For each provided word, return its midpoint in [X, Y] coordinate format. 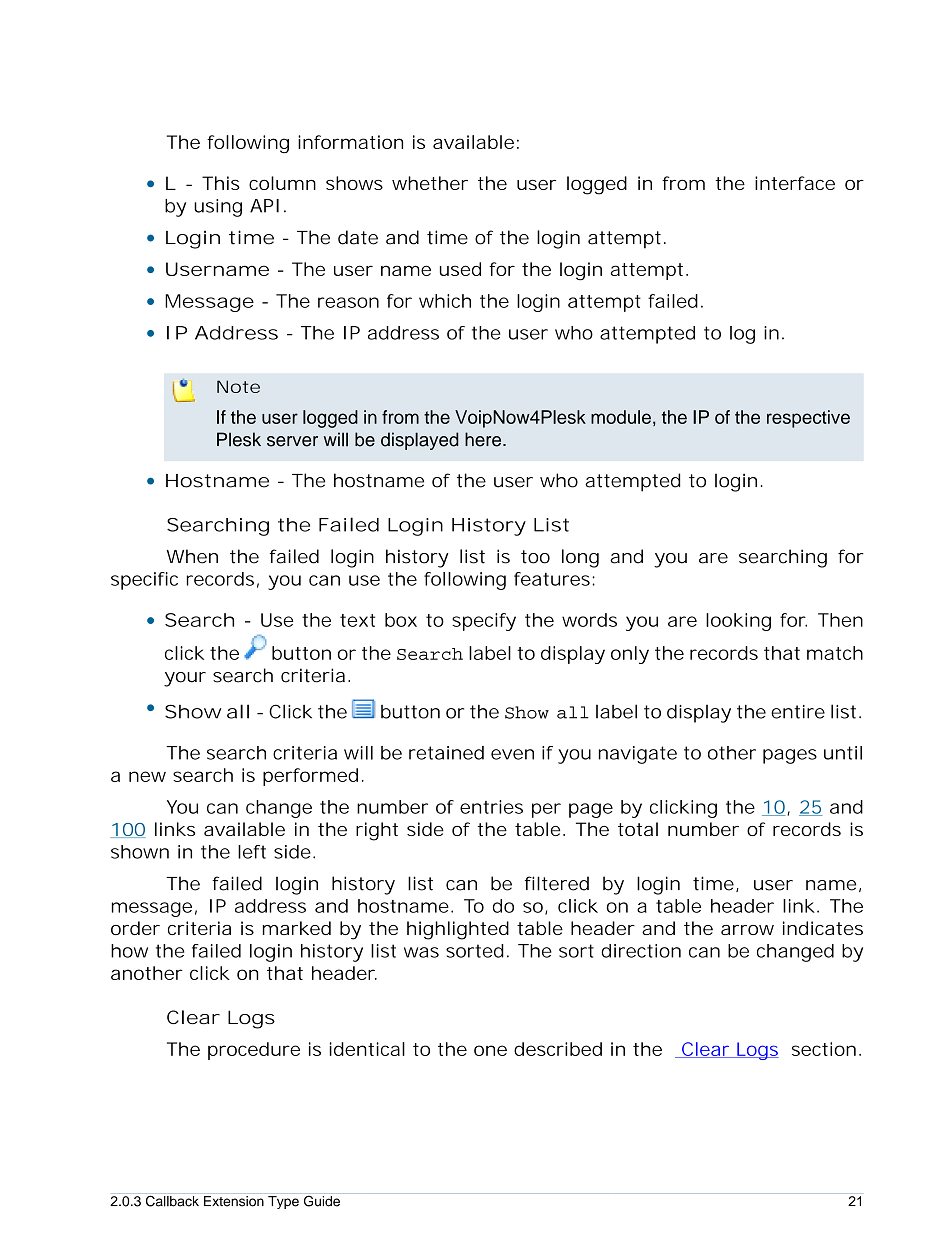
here [484, 439]
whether [430, 183]
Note [238, 386]
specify [484, 622]
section [826, 1049]
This [221, 183]
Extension [234, 1201]
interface [795, 183]
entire [798, 712]
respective [808, 419]
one [490, 1050]
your [185, 679]
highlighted [458, 930]
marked [297, 928]
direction [641, 951]
